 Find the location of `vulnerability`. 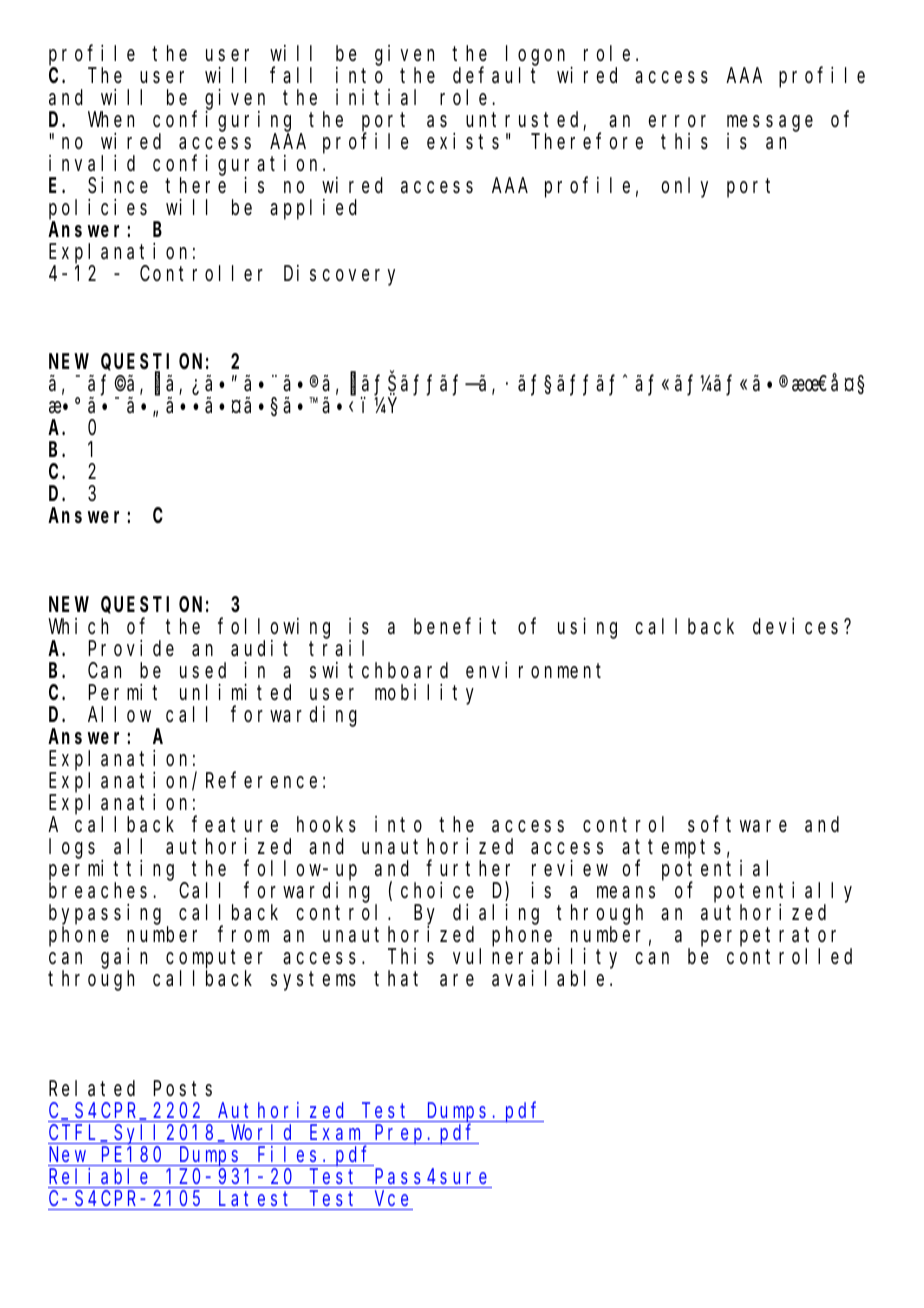

vulnerability is located at coordinates (535, 959).
